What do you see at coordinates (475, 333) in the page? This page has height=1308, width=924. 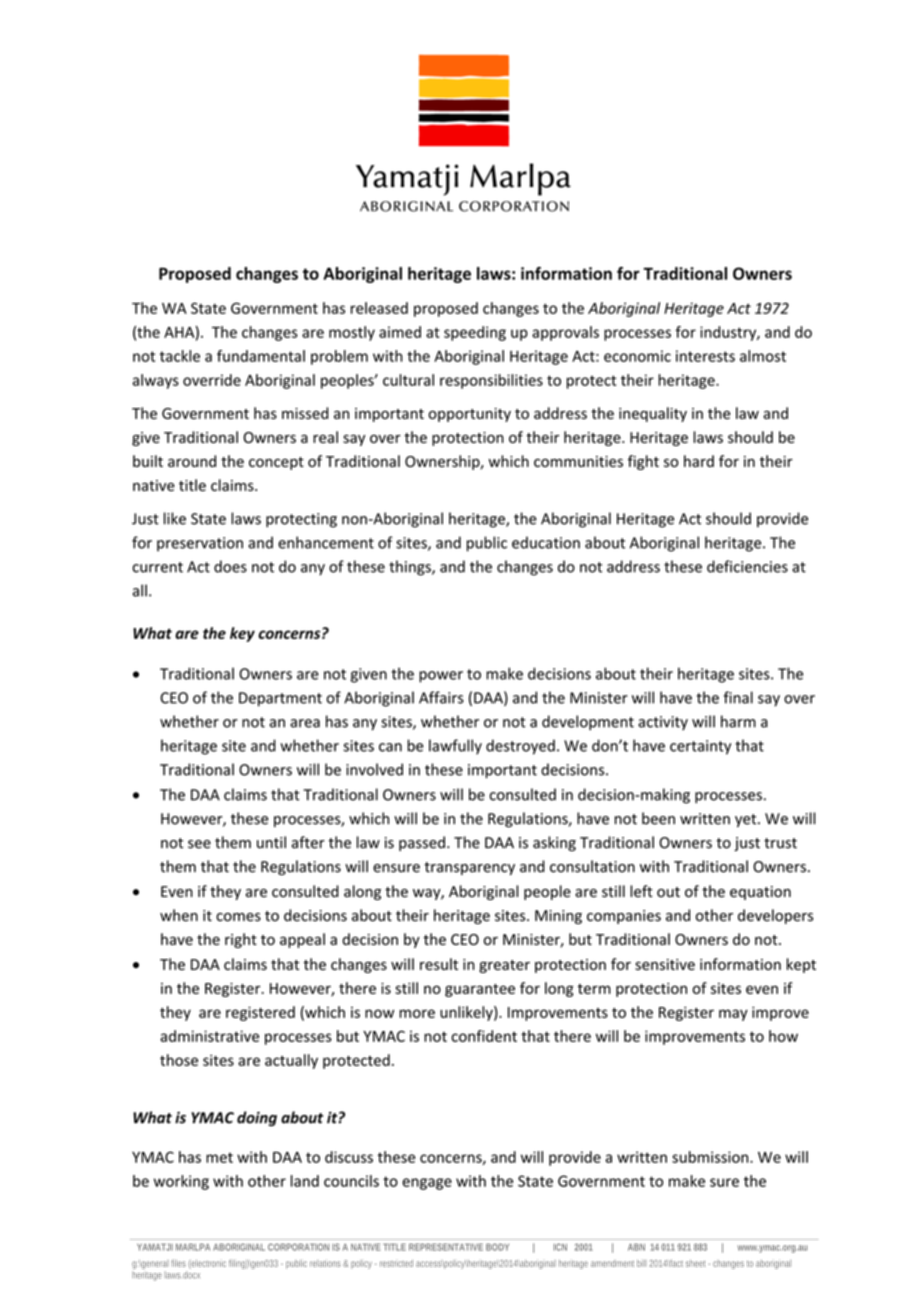 I see `speeding` at bounding box center [475, 333].
